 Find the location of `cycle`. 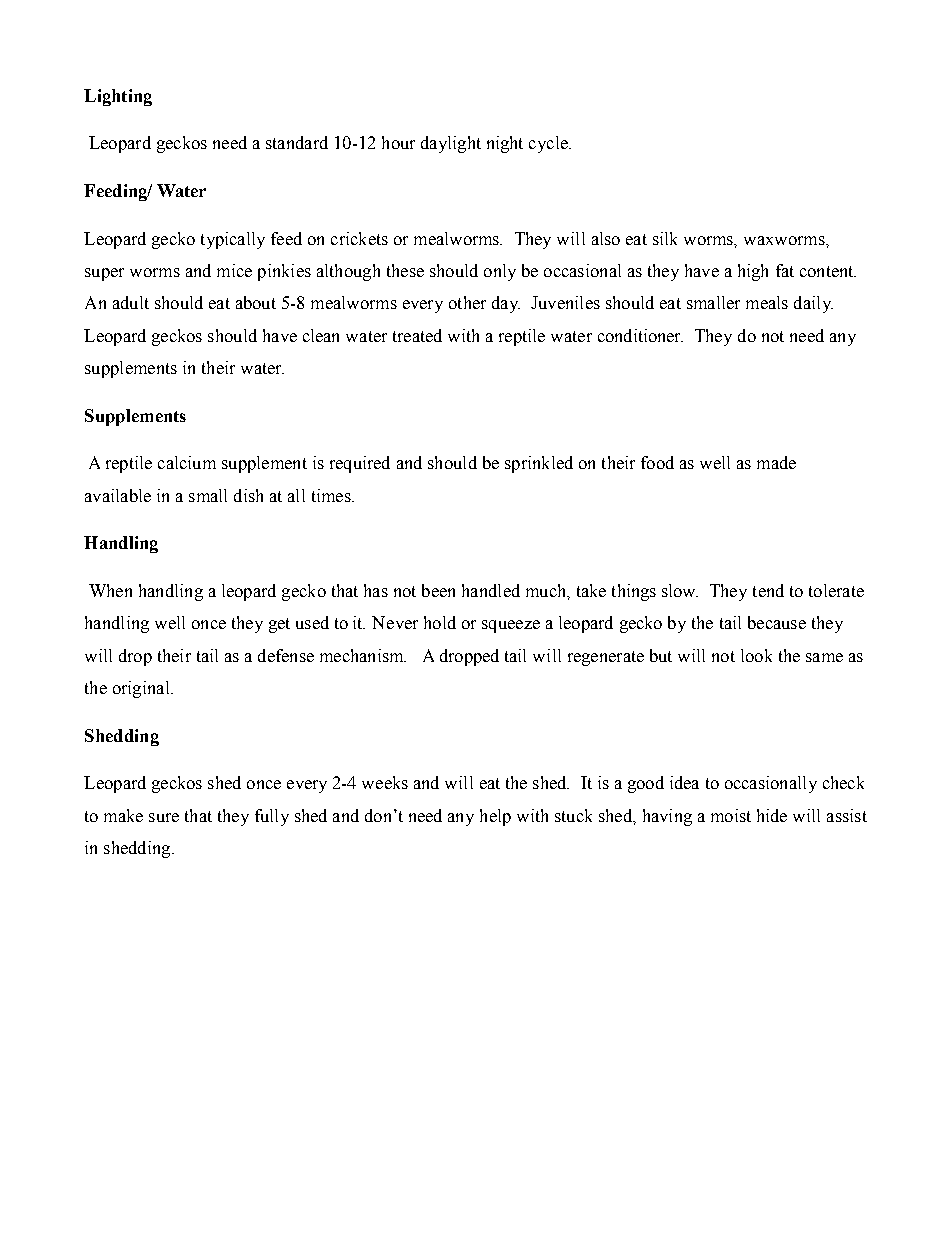

cycle is located at coordinates (549, 144).
